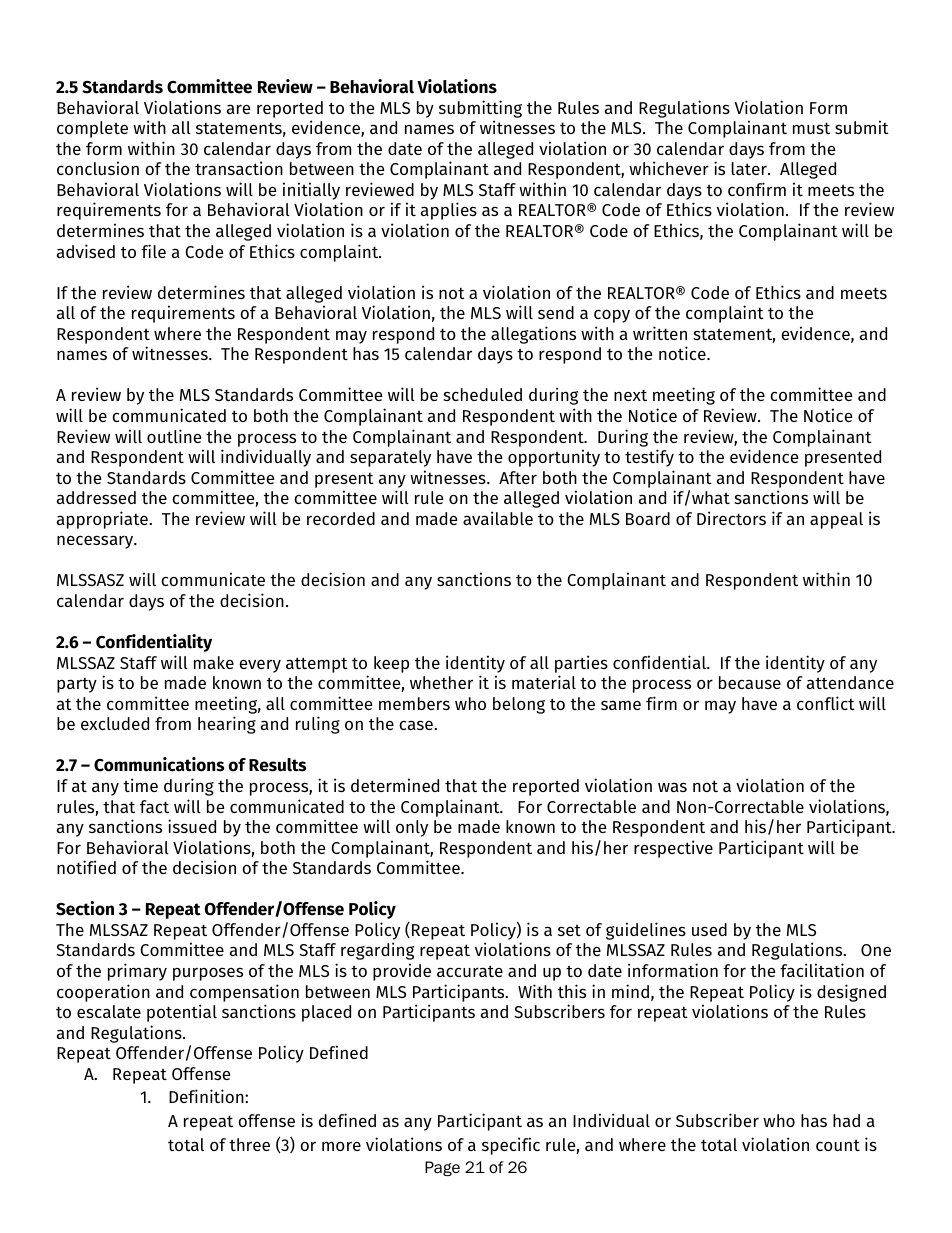 The width and height of the page is (952, 1233). I want to click on Directors, so click(731, 518).
